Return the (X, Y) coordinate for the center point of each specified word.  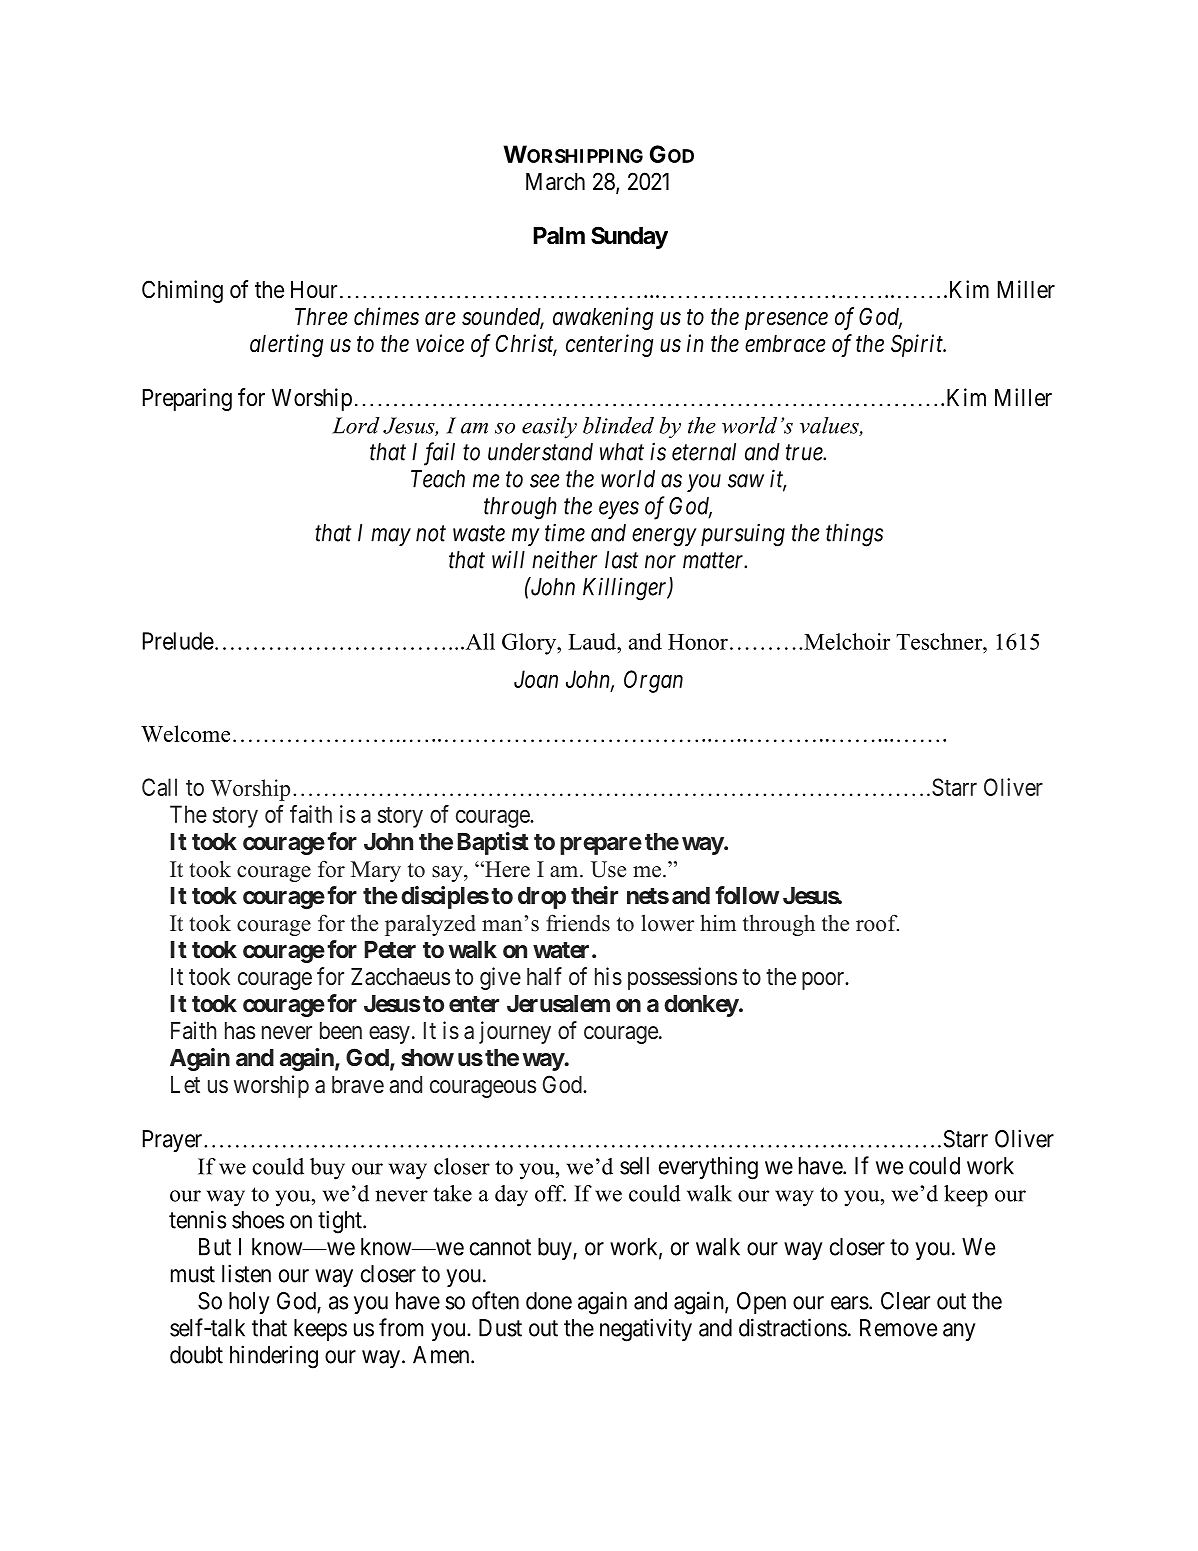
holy (249, 1303)
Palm (559, 236)
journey (515, 1032)
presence (786, 321)
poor (824, 981)
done (549, 1301)
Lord (356, 425)
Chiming (182, 291)
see (545, 481)
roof (877, 923)
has (240, 1031)
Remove (898, 1328)
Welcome (185, 733)
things (854, 535)
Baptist (493, 843)
